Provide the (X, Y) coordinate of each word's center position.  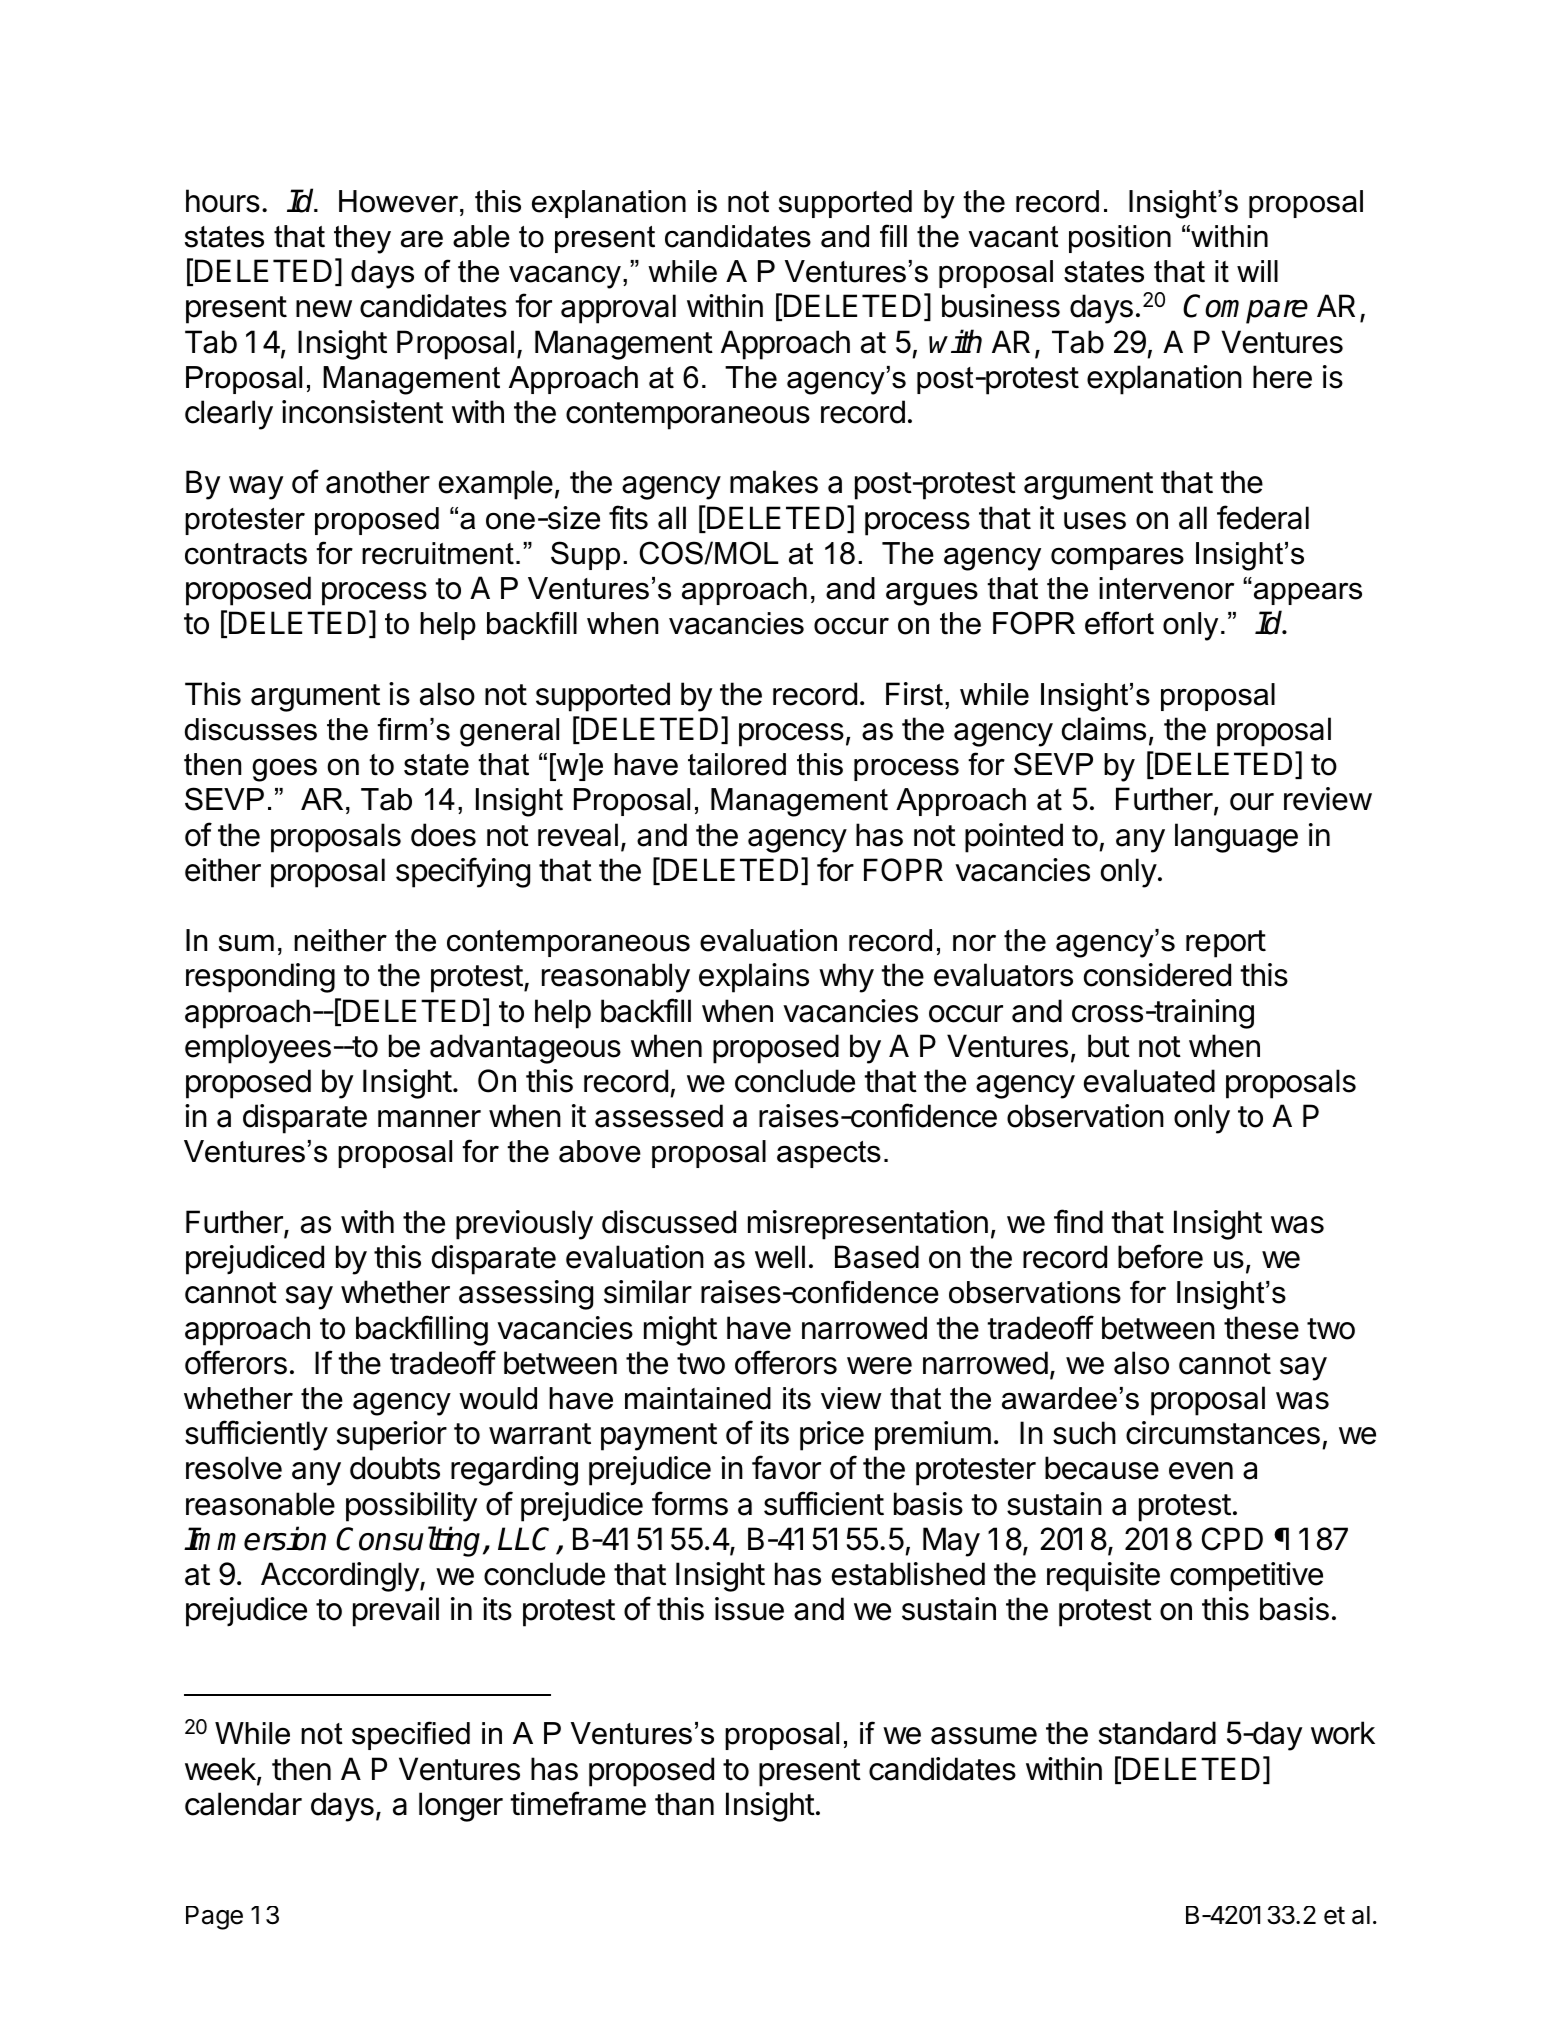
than (684, 1804)
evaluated (1149, 1081)
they (362, 239)
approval (618, 309)
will (1257, 271)
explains (754, 978)
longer (461, 1807)
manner (429, 1119)
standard (1157, 1733)
